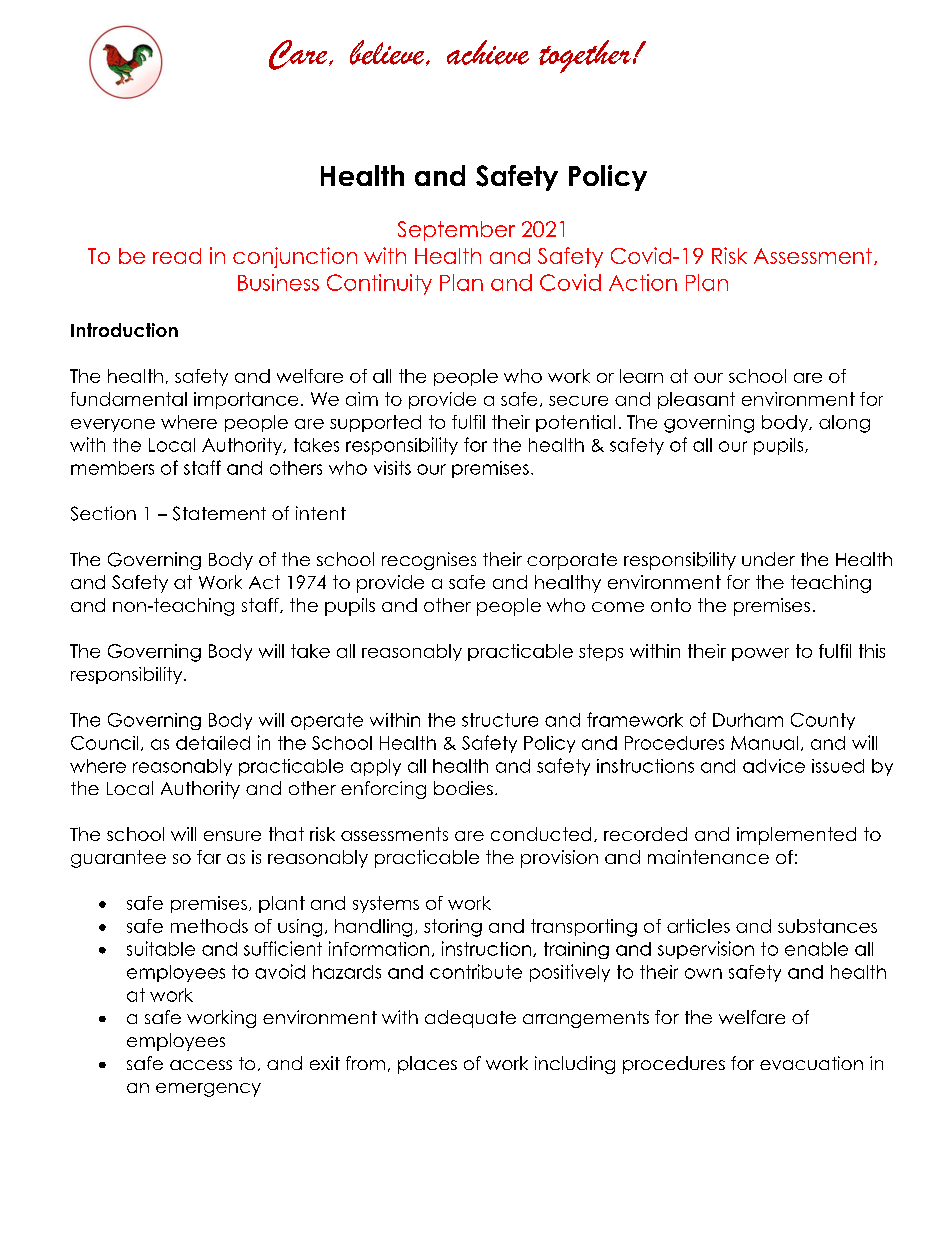  Describe the element at coordinates (427, 1065) in the screenshot. I see `places` at that location.
